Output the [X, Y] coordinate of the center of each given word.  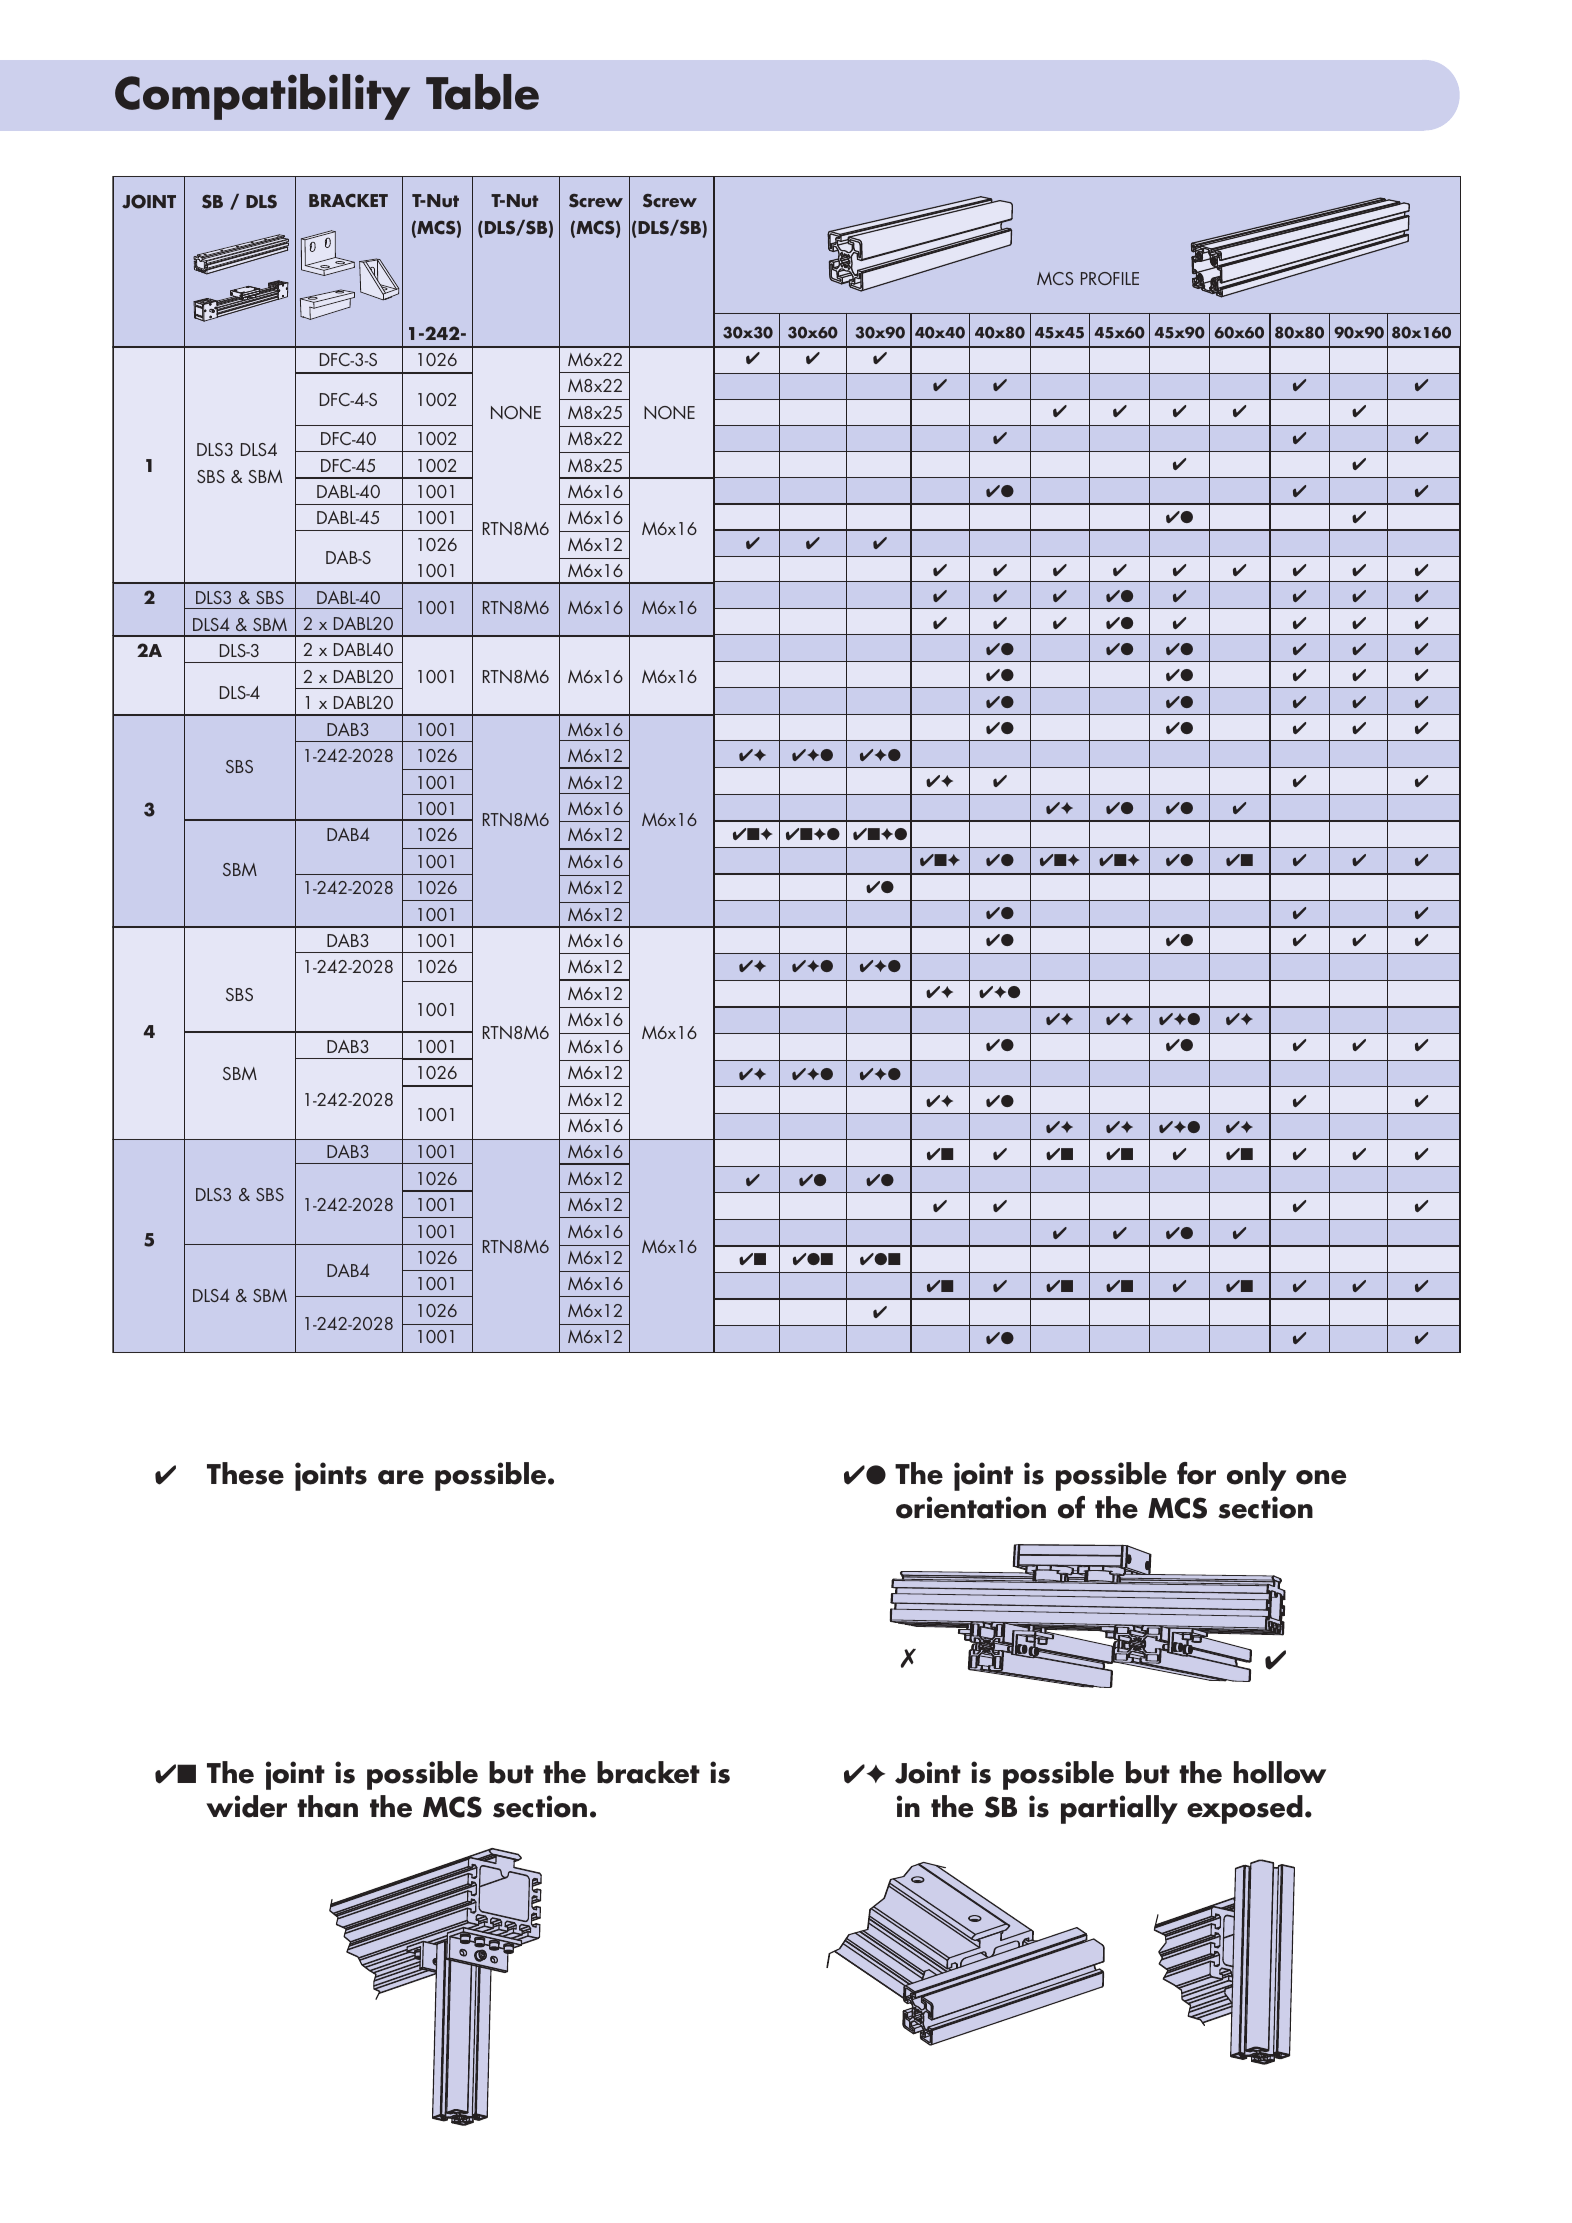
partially [1119, 1809]
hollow [1280, 1772]
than [327, 1806]
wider [246, 1806]
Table [482, 92]
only [1256, 1476]
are [401, 1477]
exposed [1245, 1809]
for [1196, 1473]
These [245, 1473]
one [1321, 1477]
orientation [971, 1507]
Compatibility [262, 97]
